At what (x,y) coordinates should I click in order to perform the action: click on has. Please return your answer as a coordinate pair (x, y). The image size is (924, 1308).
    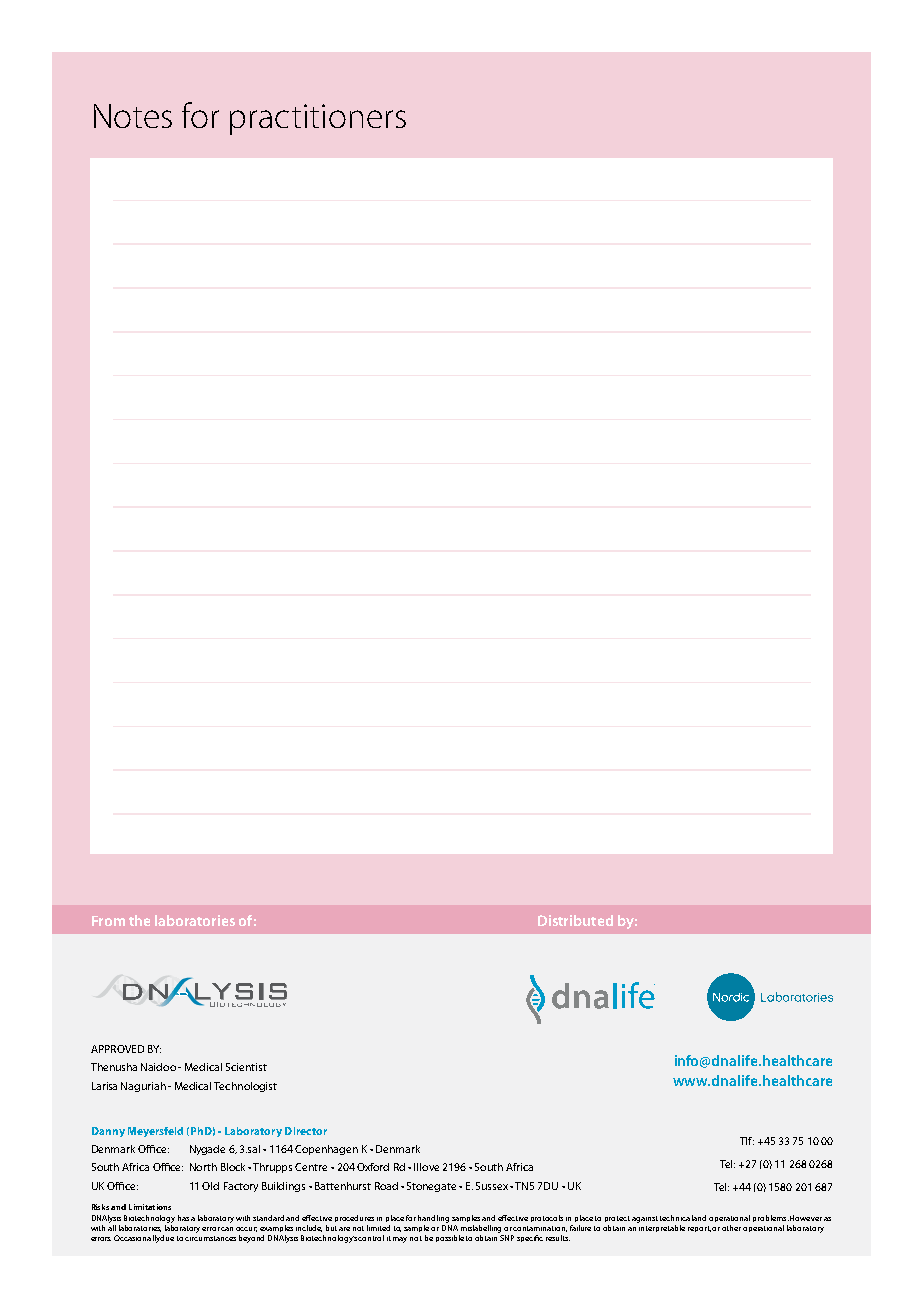
    Looking at the image, I should click on (183, 1218).
